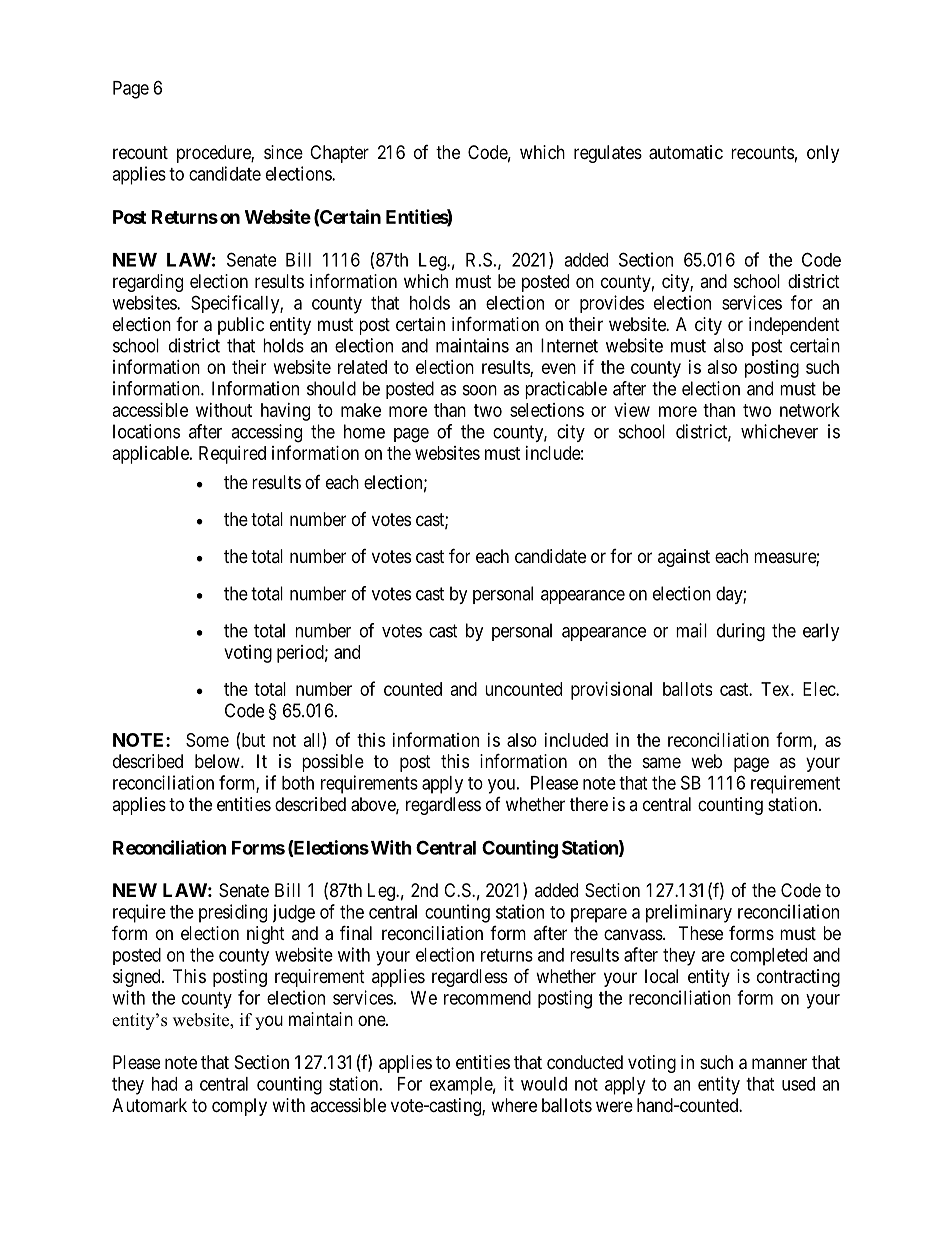  I want to click on preliminary, so click(689, 913).
